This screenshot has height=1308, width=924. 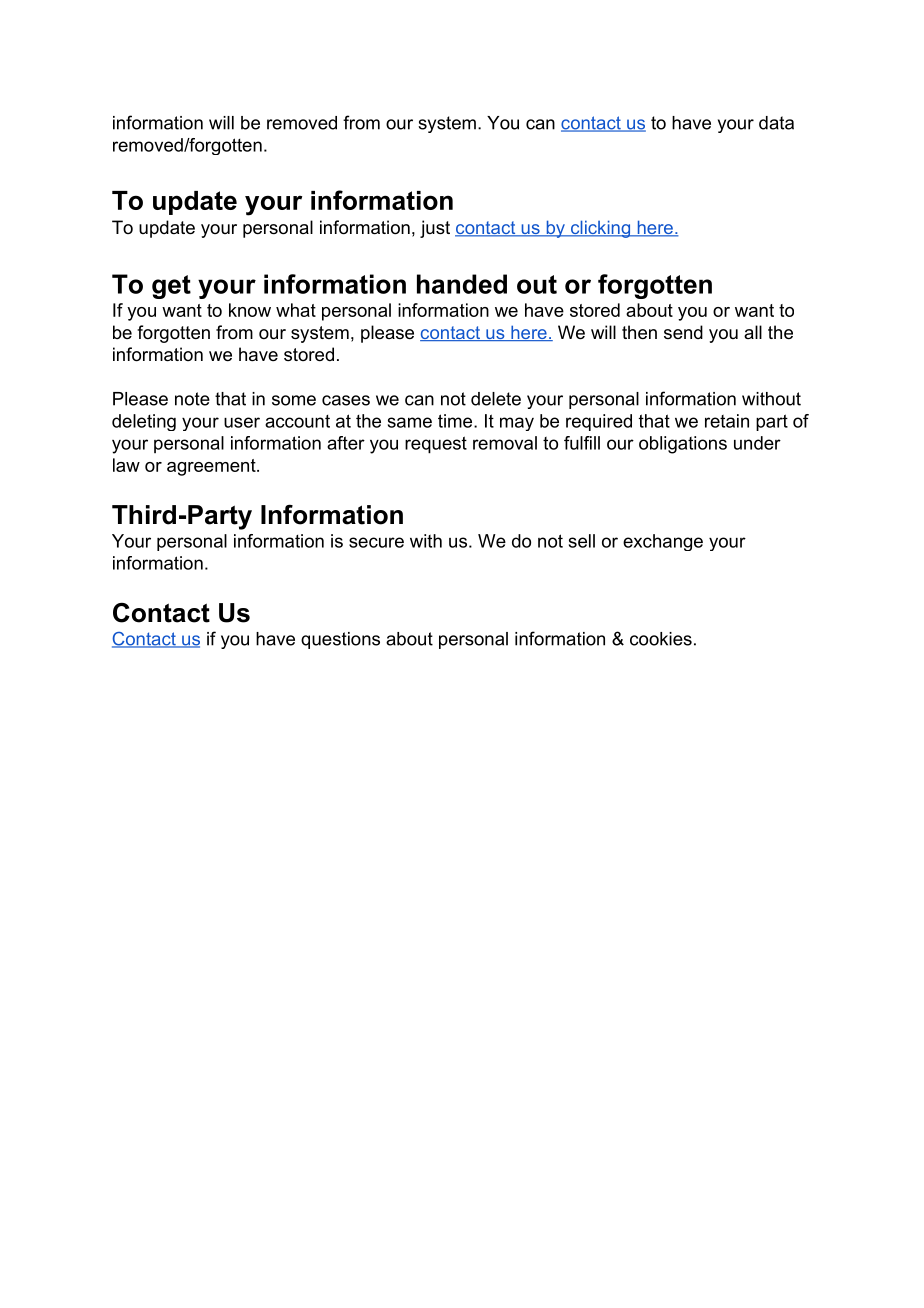 What do you see at coordinates (376, 542) in the screenshot?
I see `secure` at bounding box center [376, 542].
